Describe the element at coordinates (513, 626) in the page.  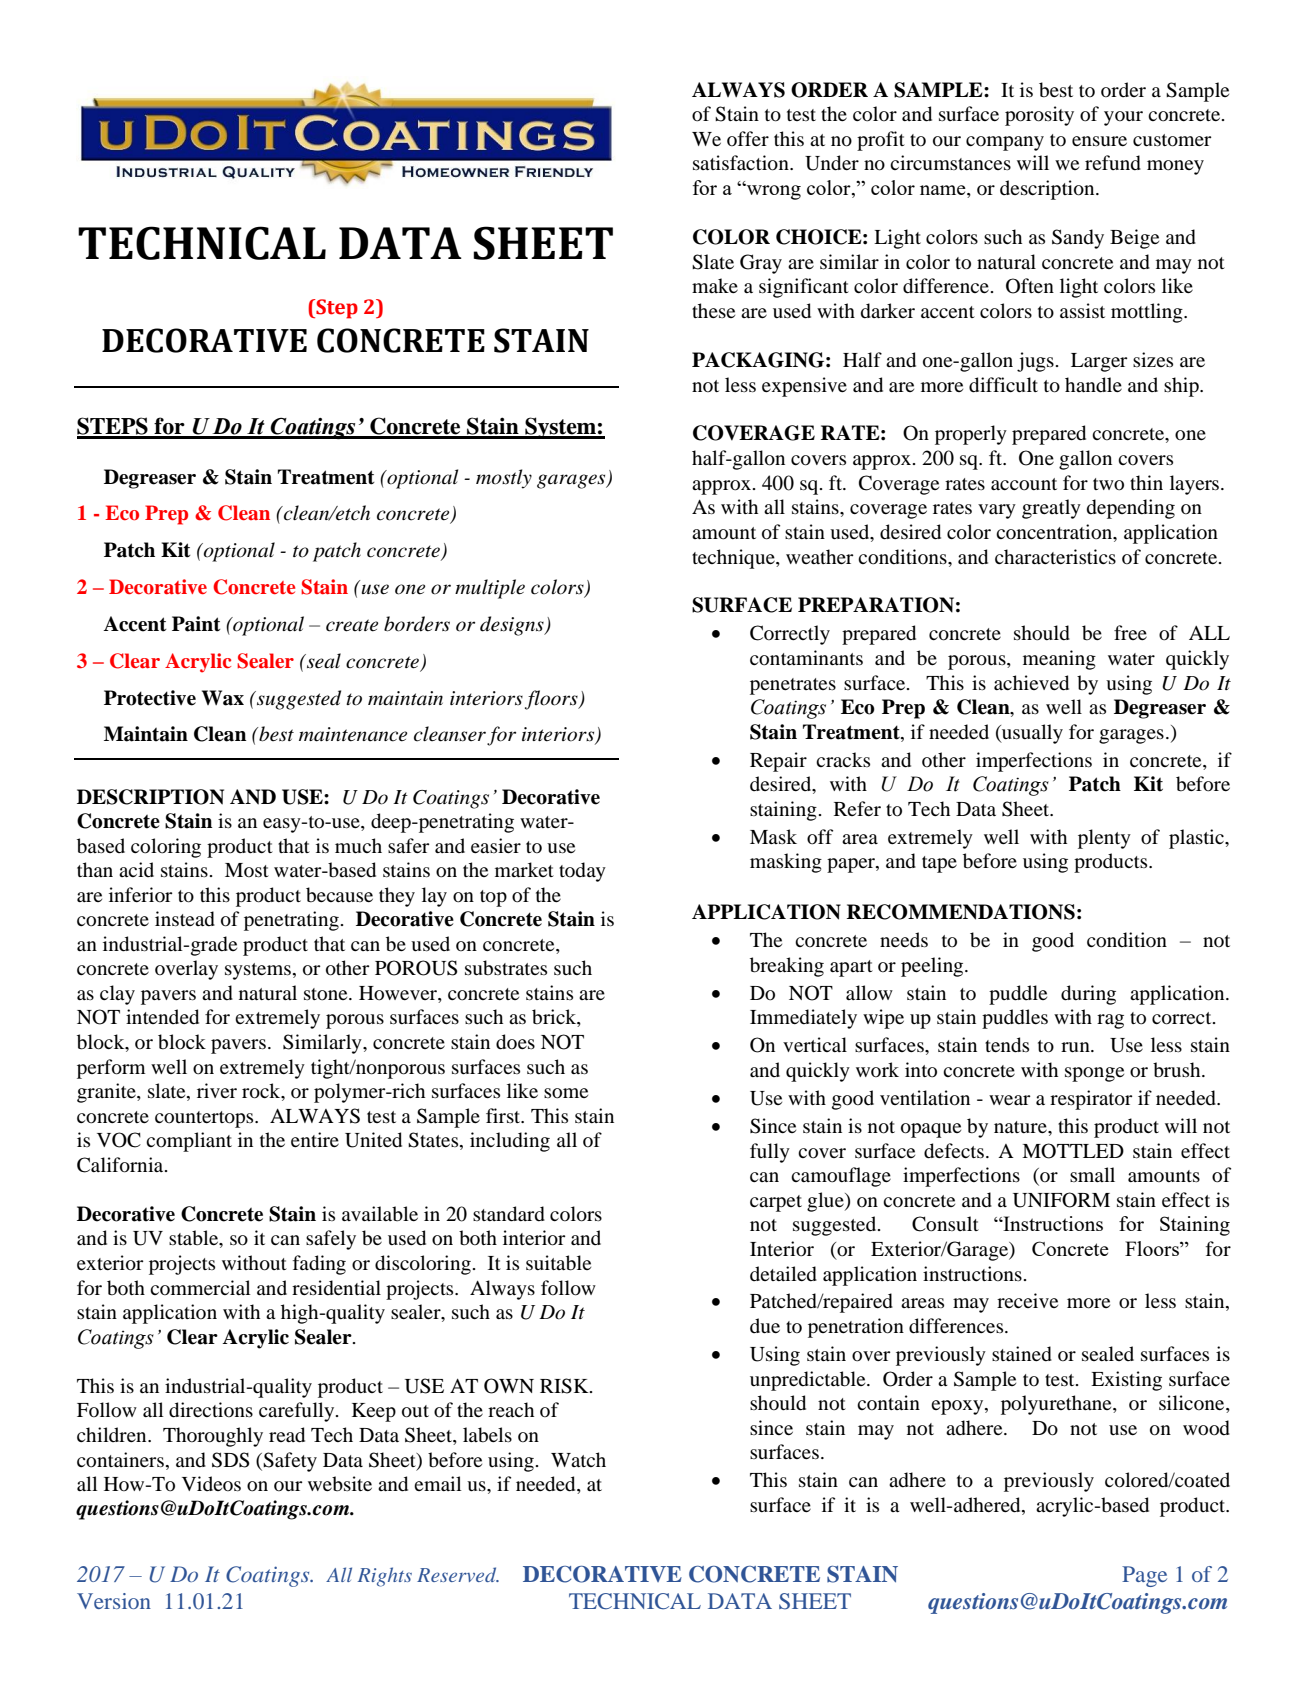
I see `designs` at that location.
